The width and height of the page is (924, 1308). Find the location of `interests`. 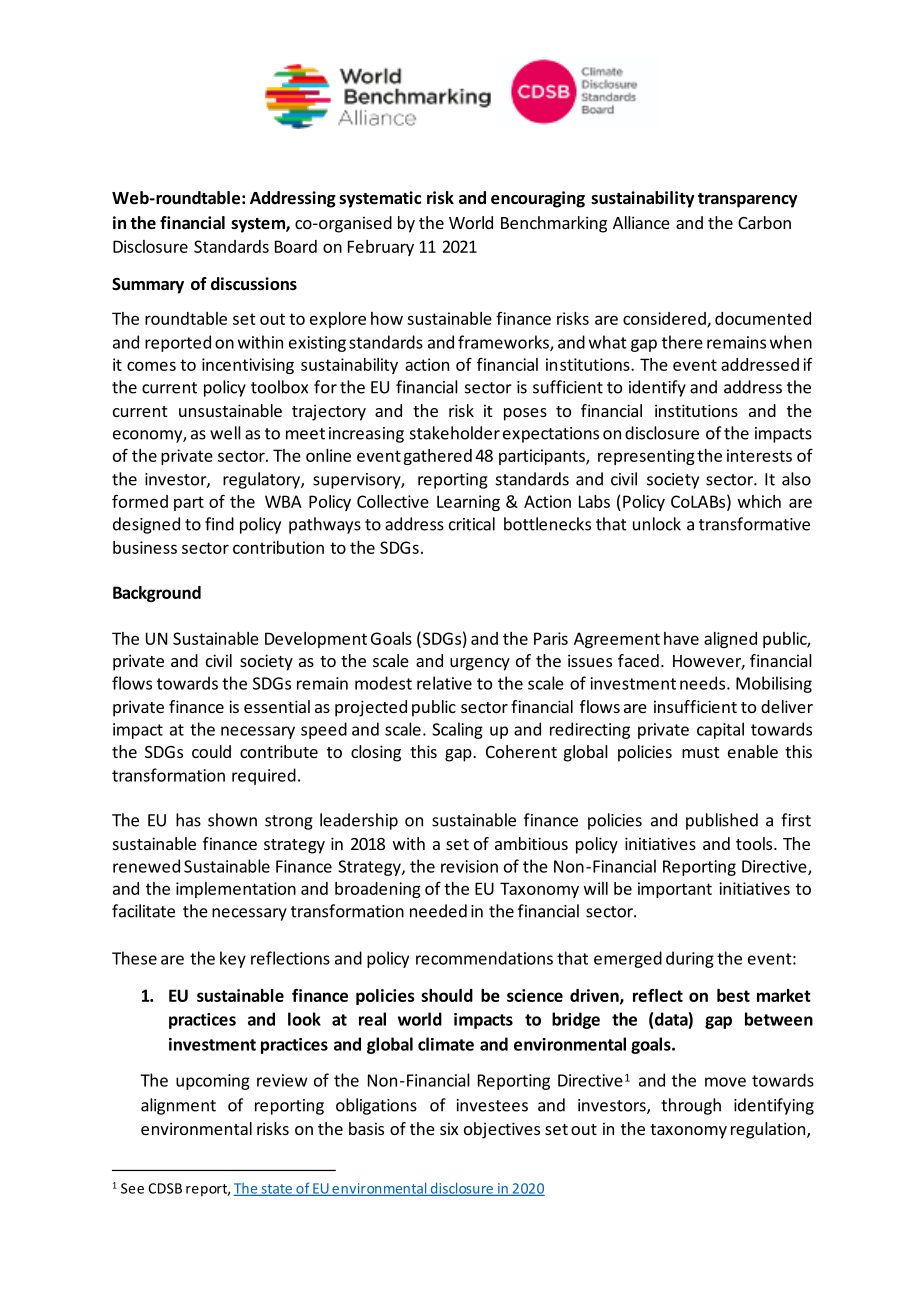

interests is located at coordinates (759, 455).
